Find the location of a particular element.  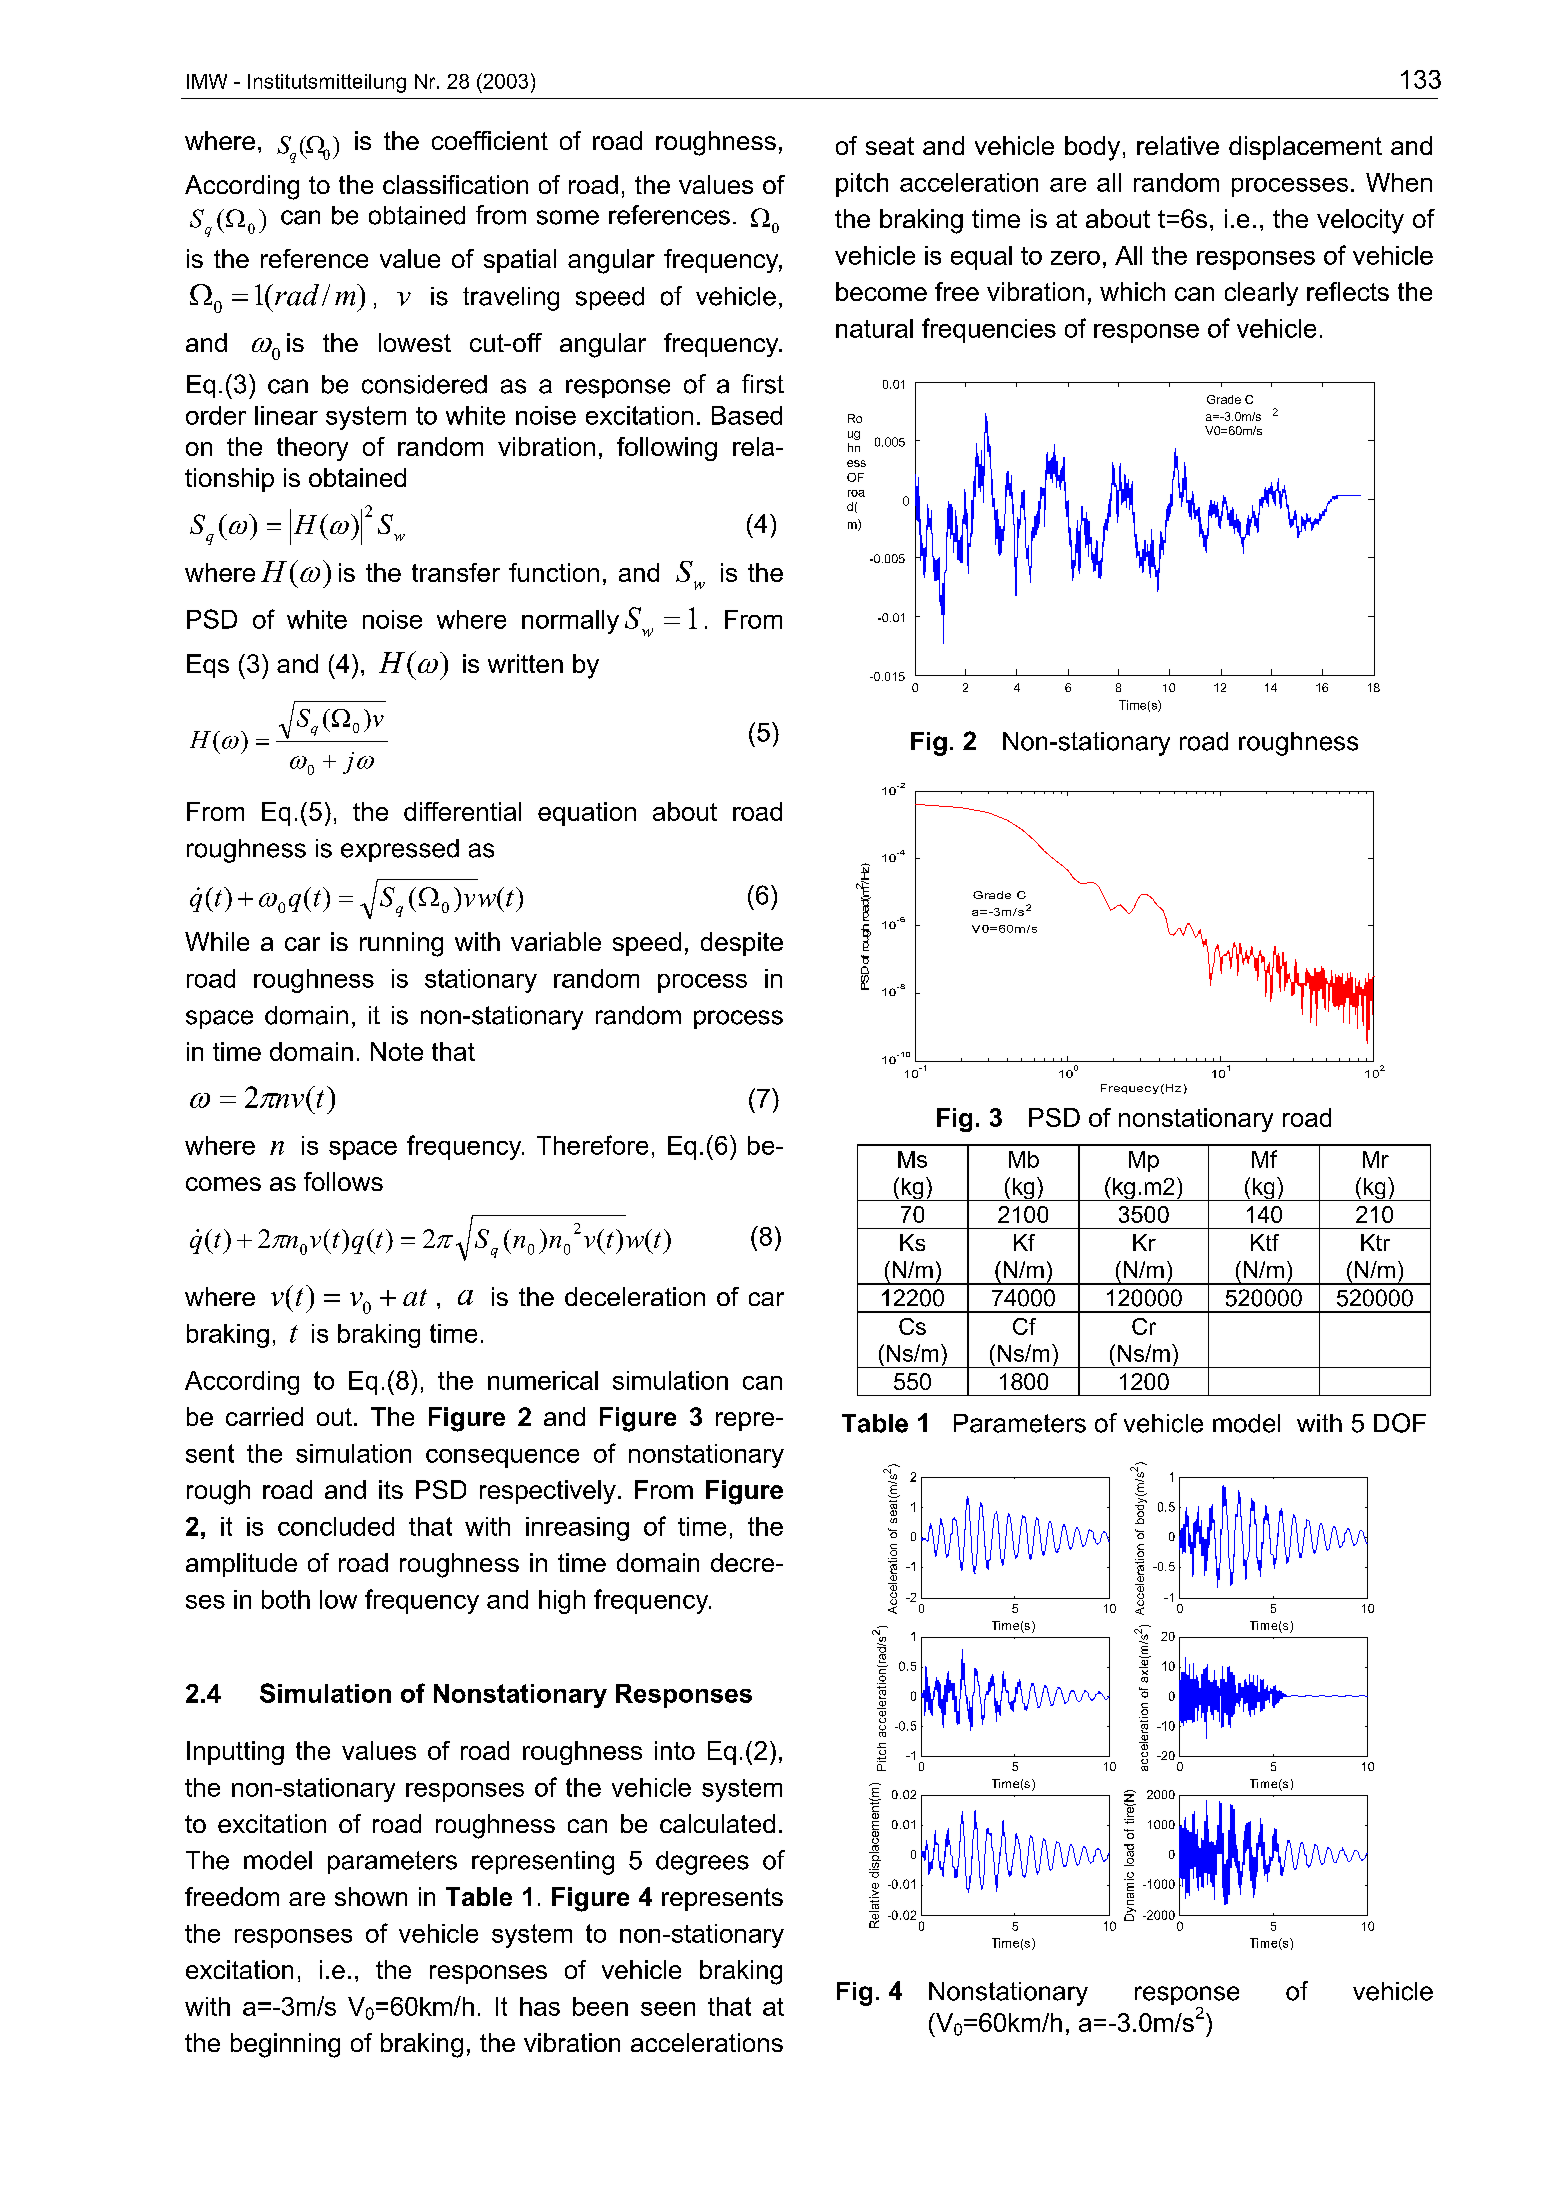

deceleration is located at coordinates (635, 1296).
